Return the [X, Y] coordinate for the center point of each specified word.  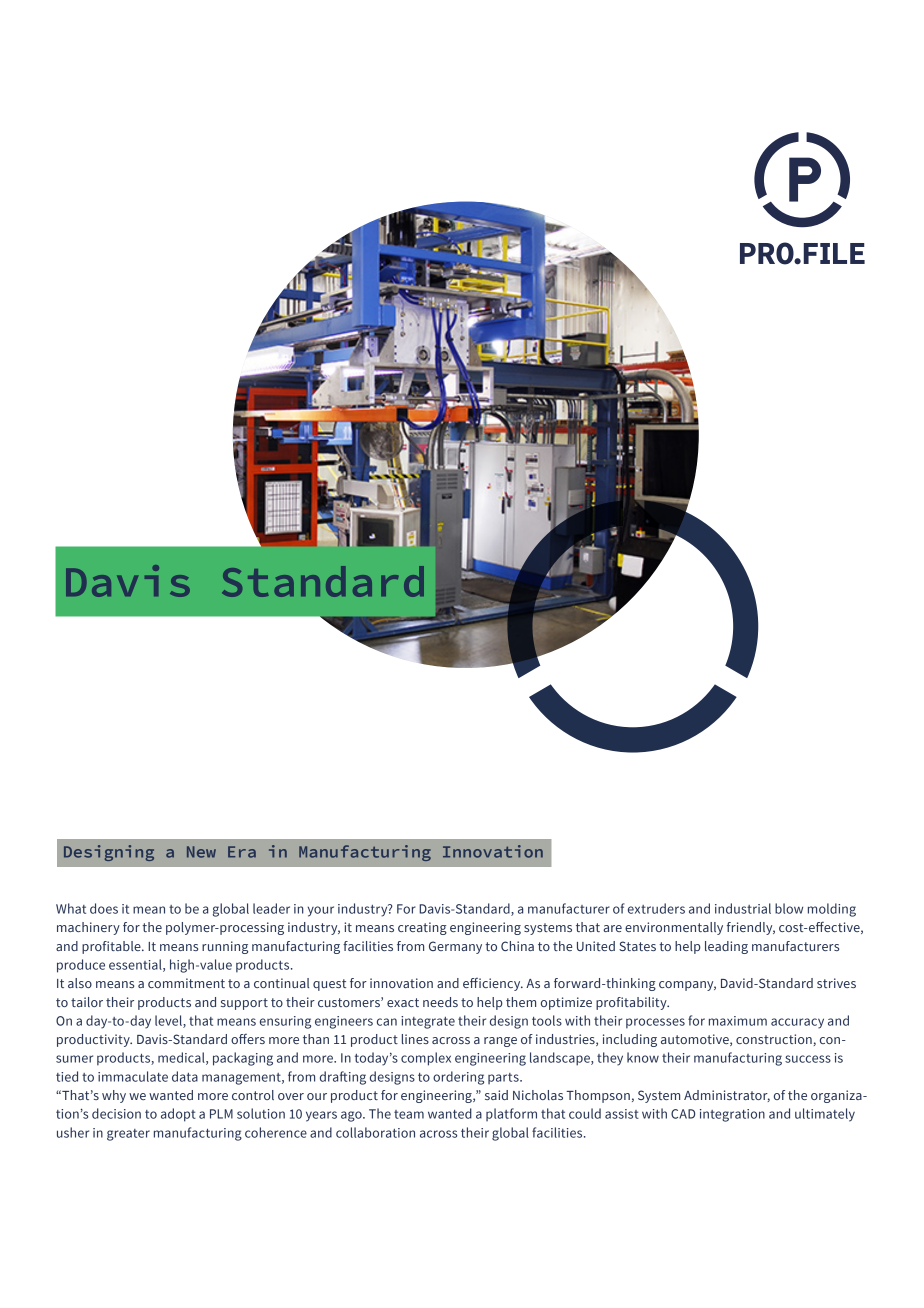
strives [836, 983]
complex [426, 1059]
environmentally [674, 928]
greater [128, 1135]
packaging [243, 1059]
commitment [186, 983]
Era [242, 852]
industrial [743, 908]
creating [422, 928]
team [409, 1114]
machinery [88, 928]
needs [440, 1002]
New [201, 852]
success [808, 1059]
